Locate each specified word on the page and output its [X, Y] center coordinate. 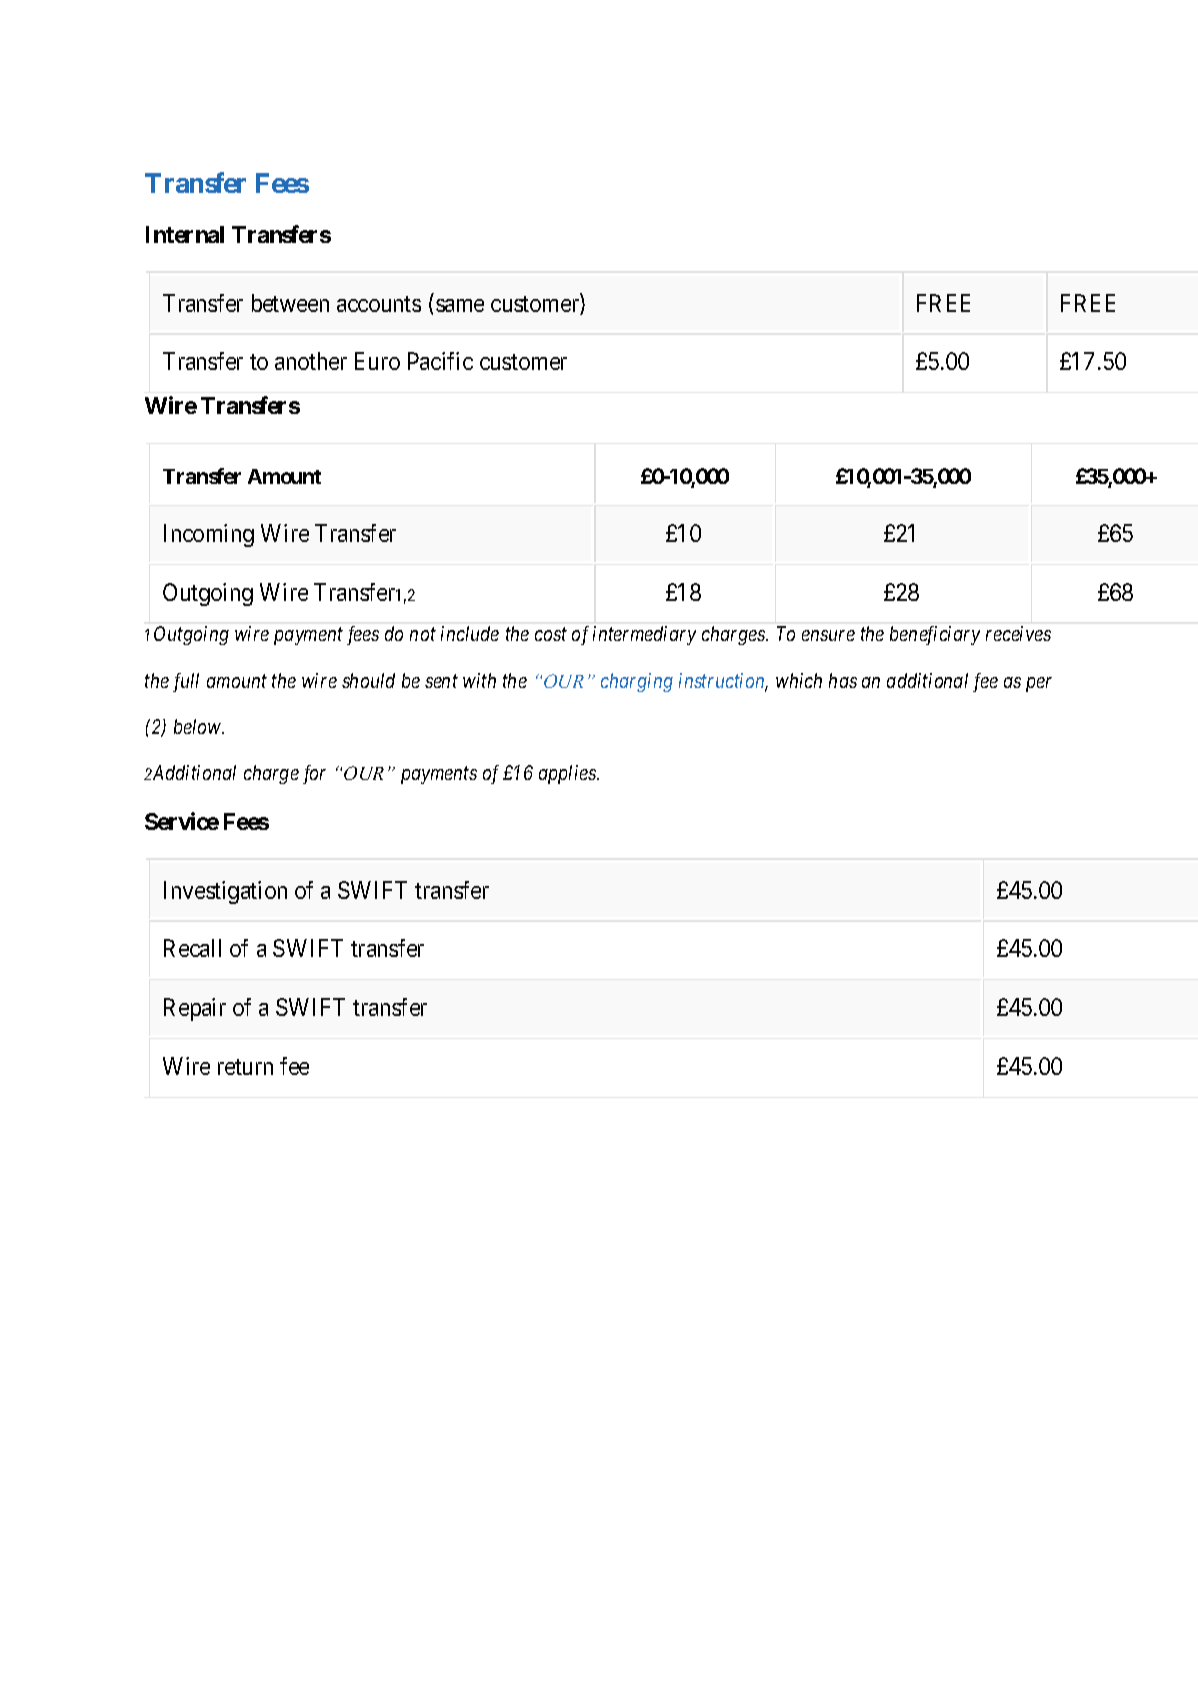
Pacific [440, 361]
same [460, 305]
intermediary [644, 635]
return [245, 1067]
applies [568, 774]
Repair [195, 1009]
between [290, 303]
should [368, 680]
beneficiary [935, 635]
